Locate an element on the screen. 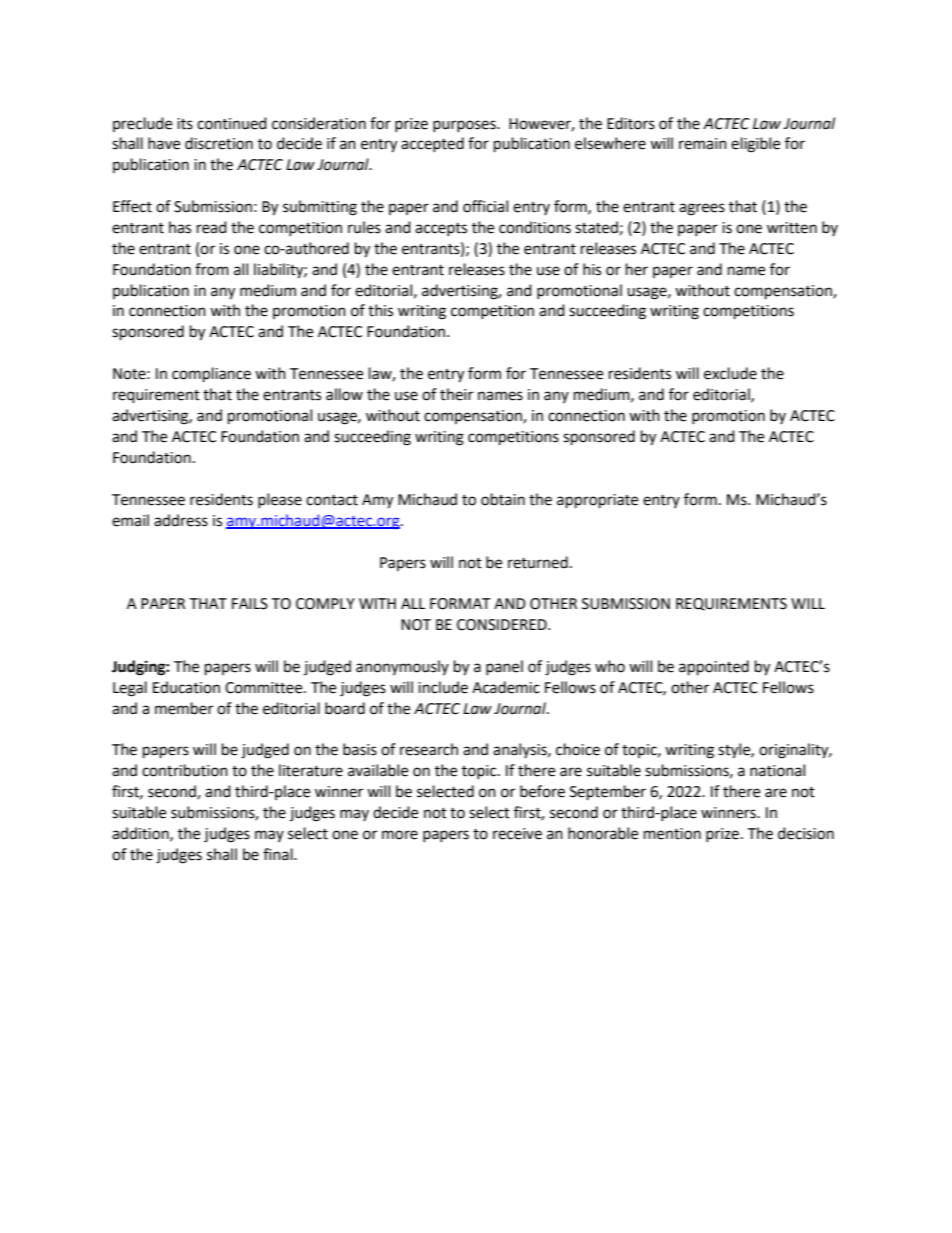 This screenshot has width=952, height=1233. panel is located at coordinates (504, 667).
